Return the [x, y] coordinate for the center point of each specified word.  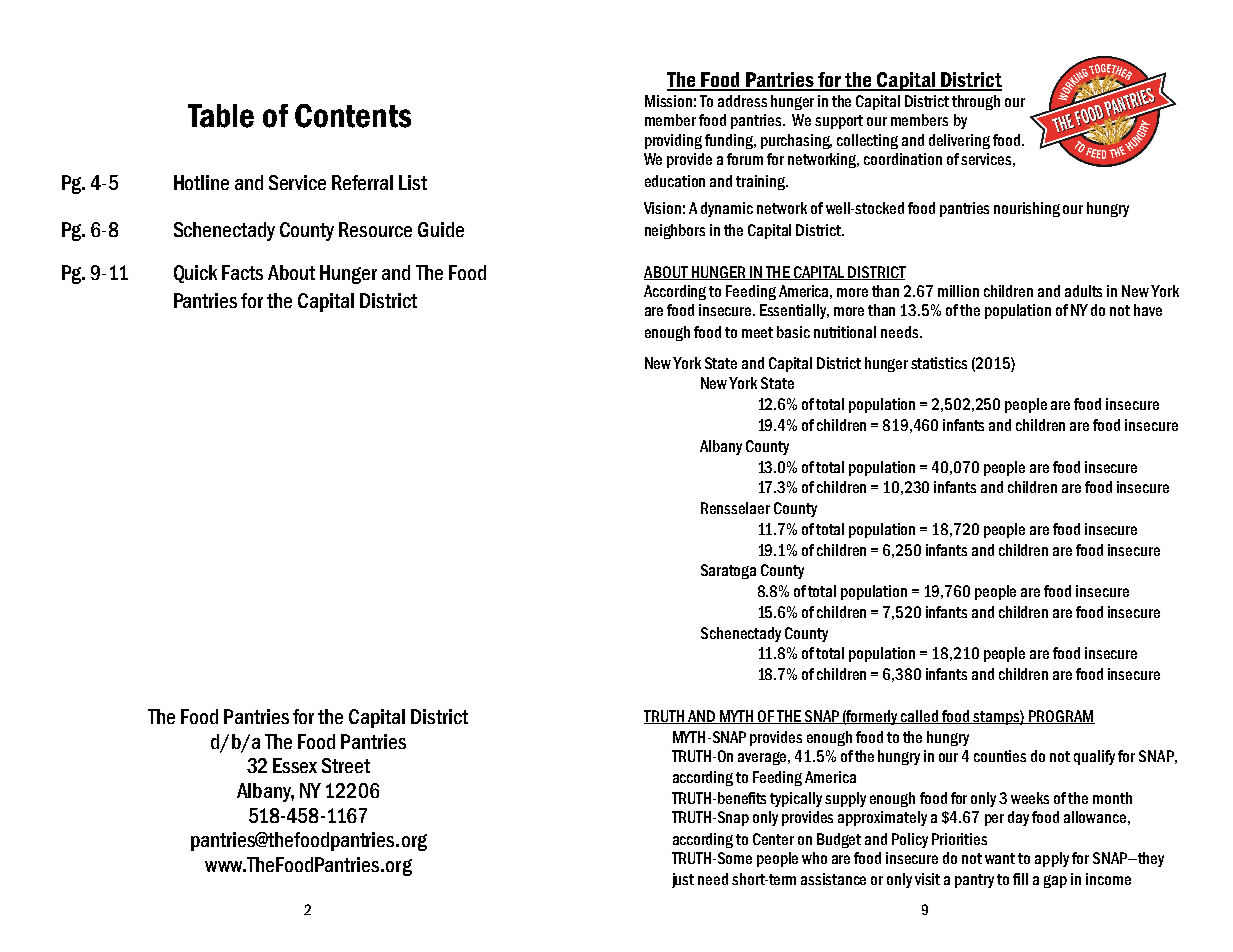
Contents [353, 116]
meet [757, 332]
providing [673, 141]
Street [346, 765]
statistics [939, 363]
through [976, 102]
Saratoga [728, 571]
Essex [295, 765]
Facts [242, 272]
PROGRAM [1060, 717]
